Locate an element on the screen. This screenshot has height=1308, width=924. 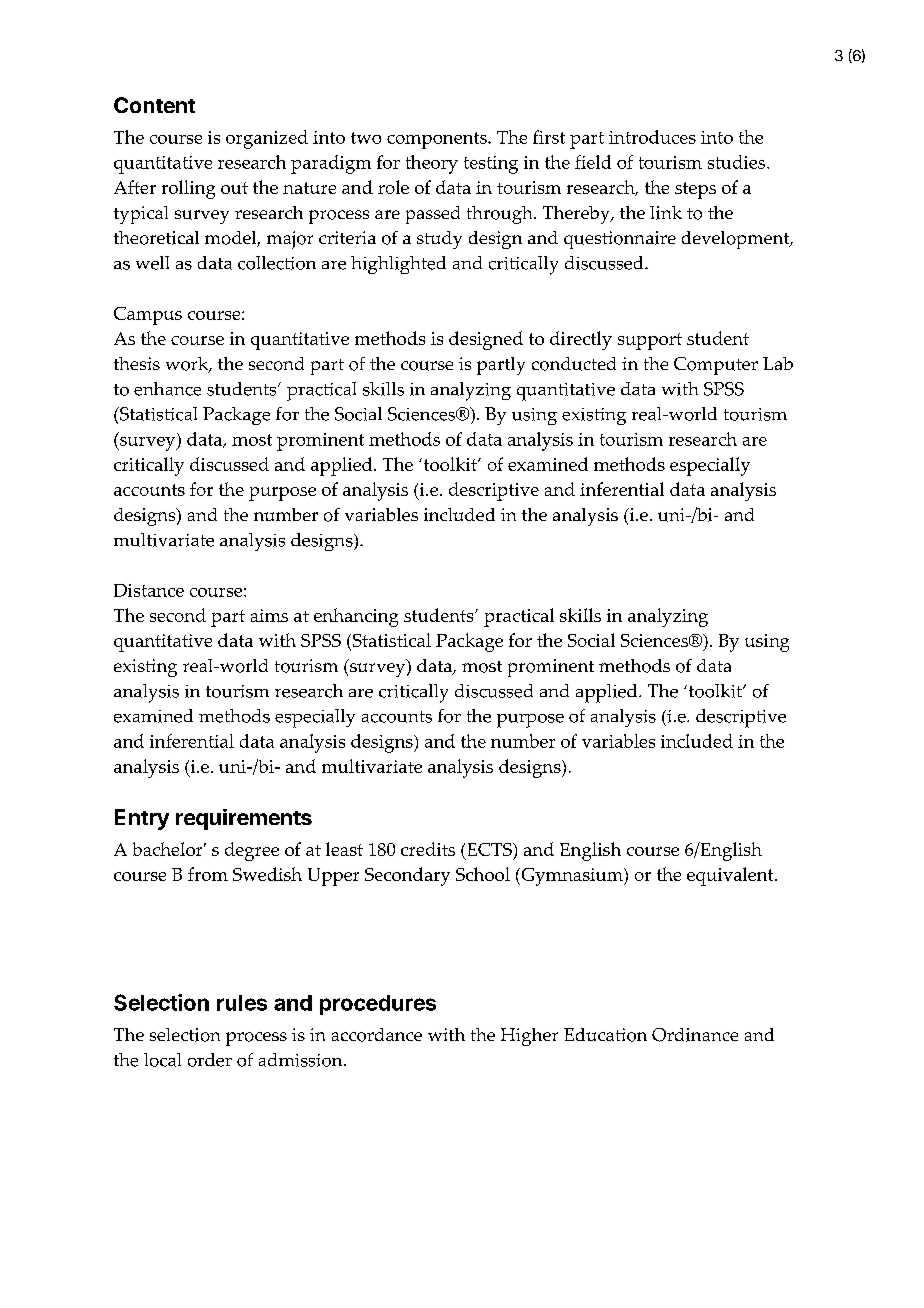
Distance is located at coordinates (149, 590).
